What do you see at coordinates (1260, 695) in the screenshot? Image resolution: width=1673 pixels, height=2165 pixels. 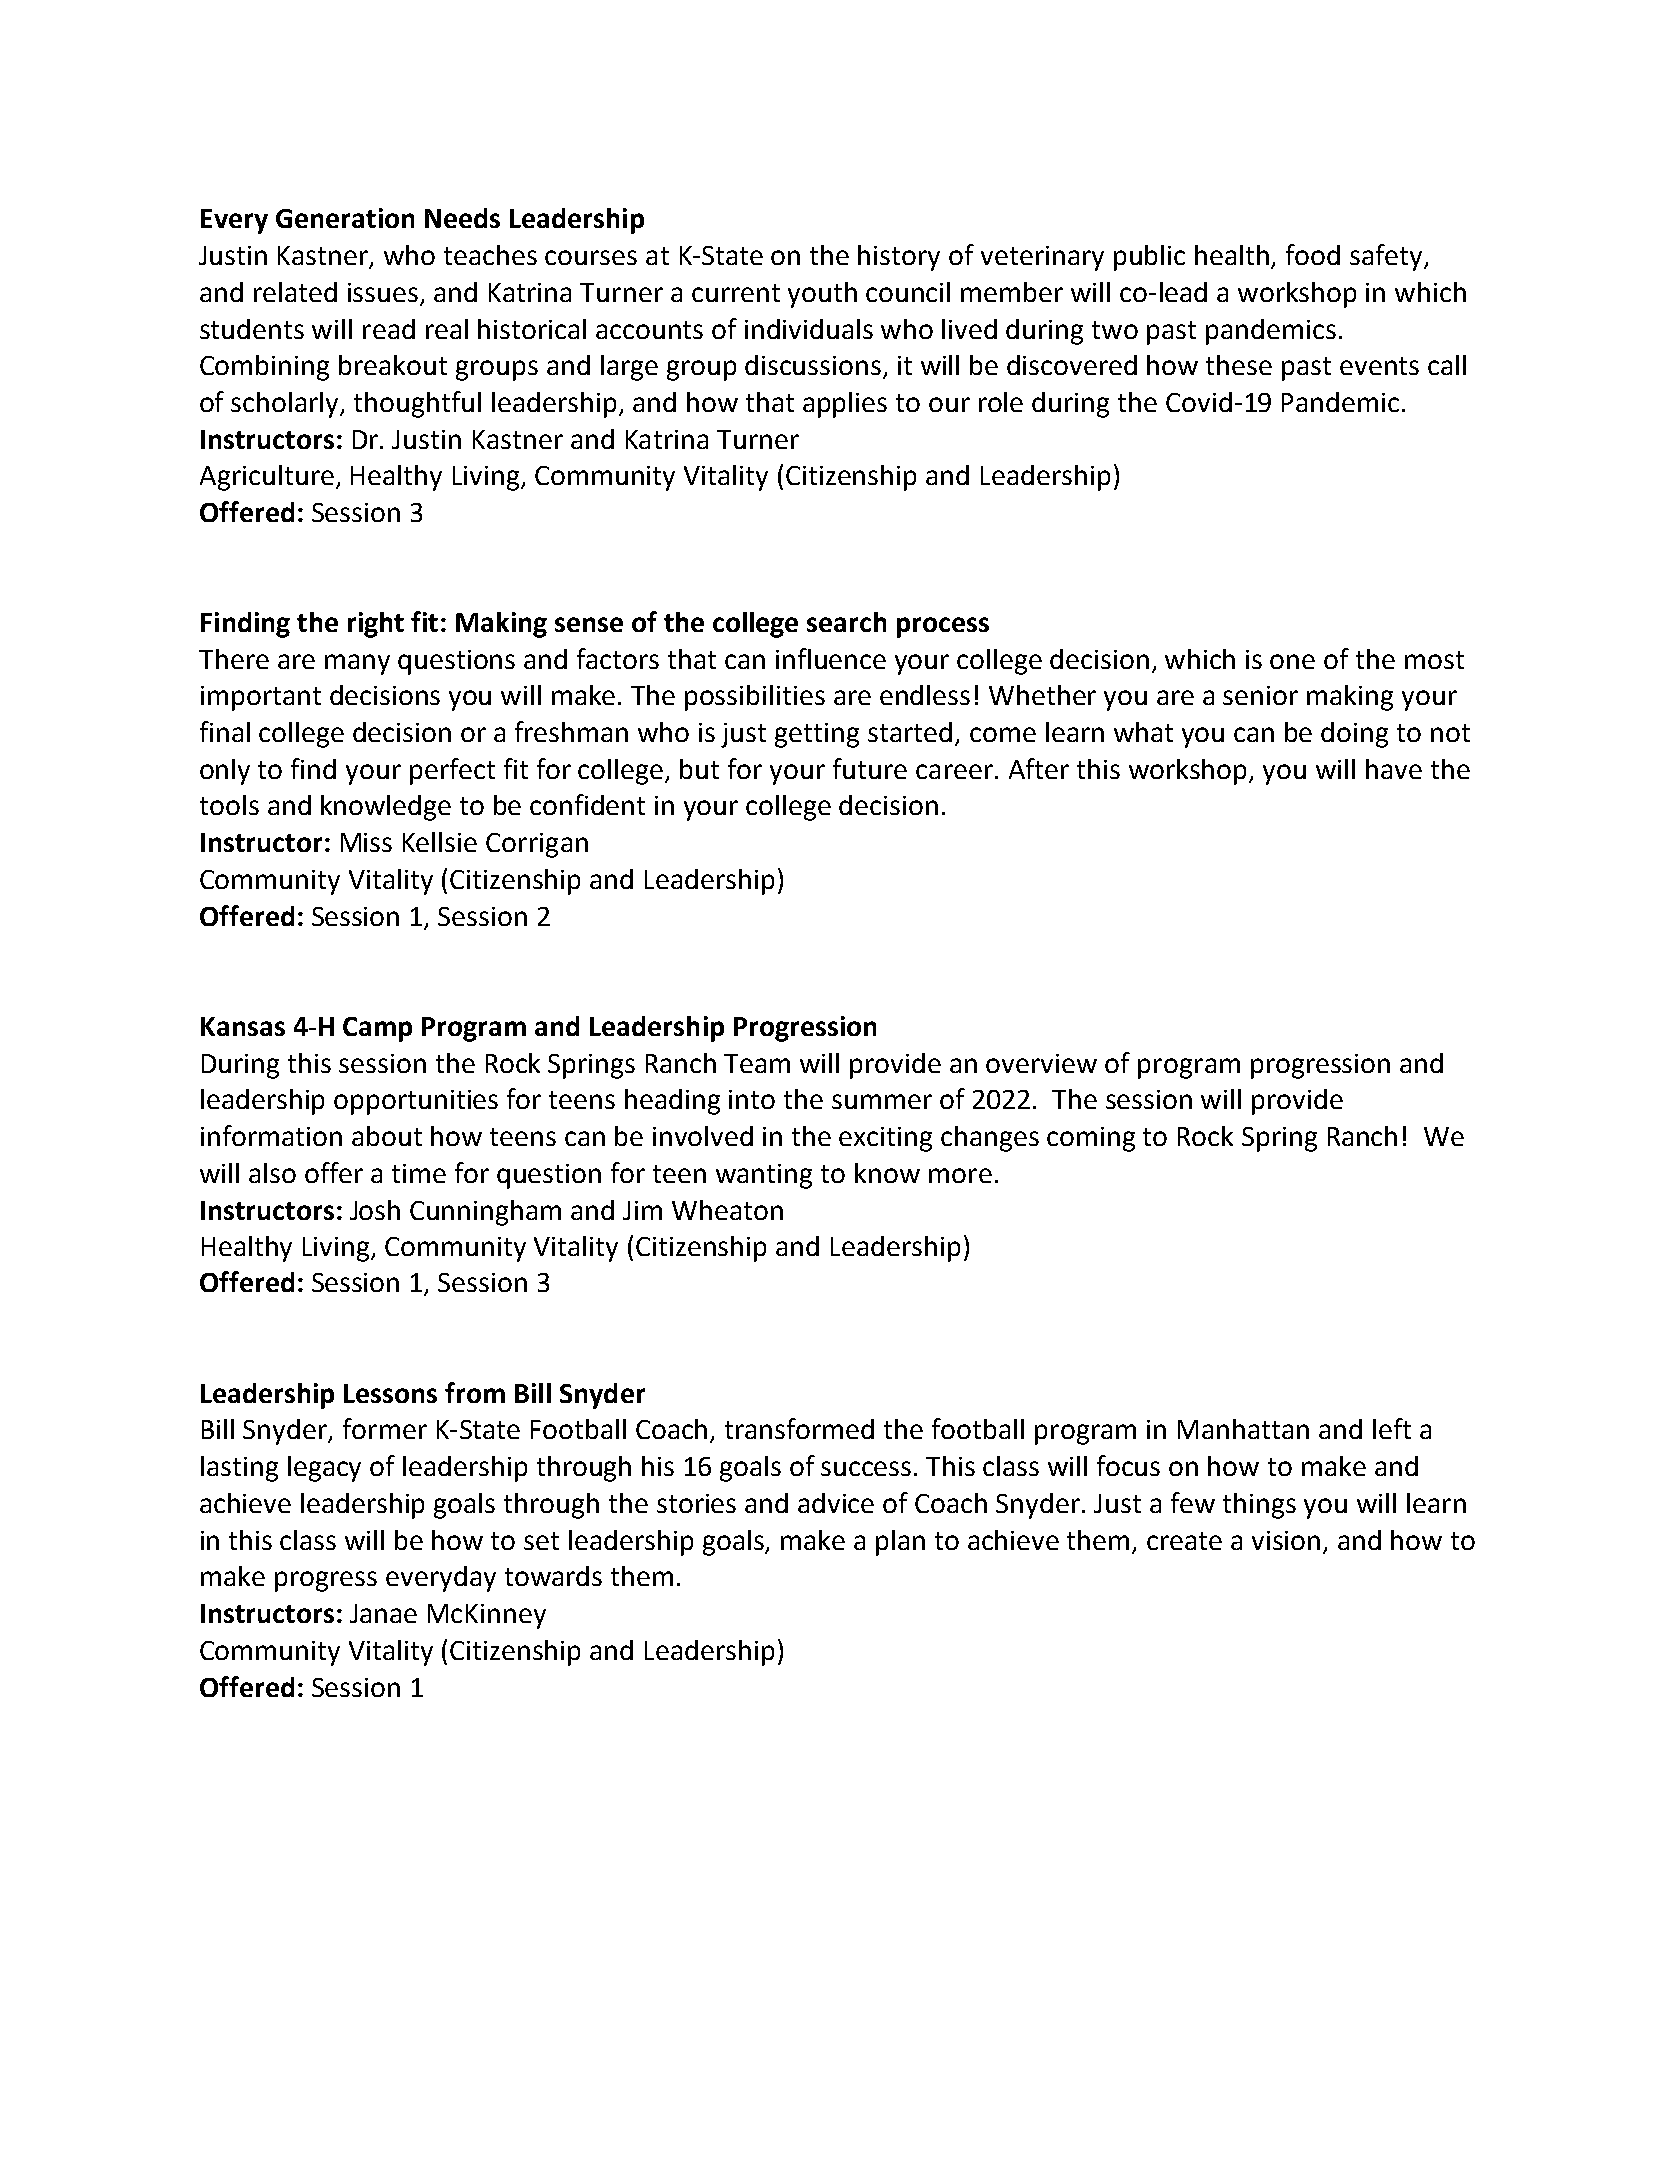 I see `senior` at bounding box center [1260, 695].
